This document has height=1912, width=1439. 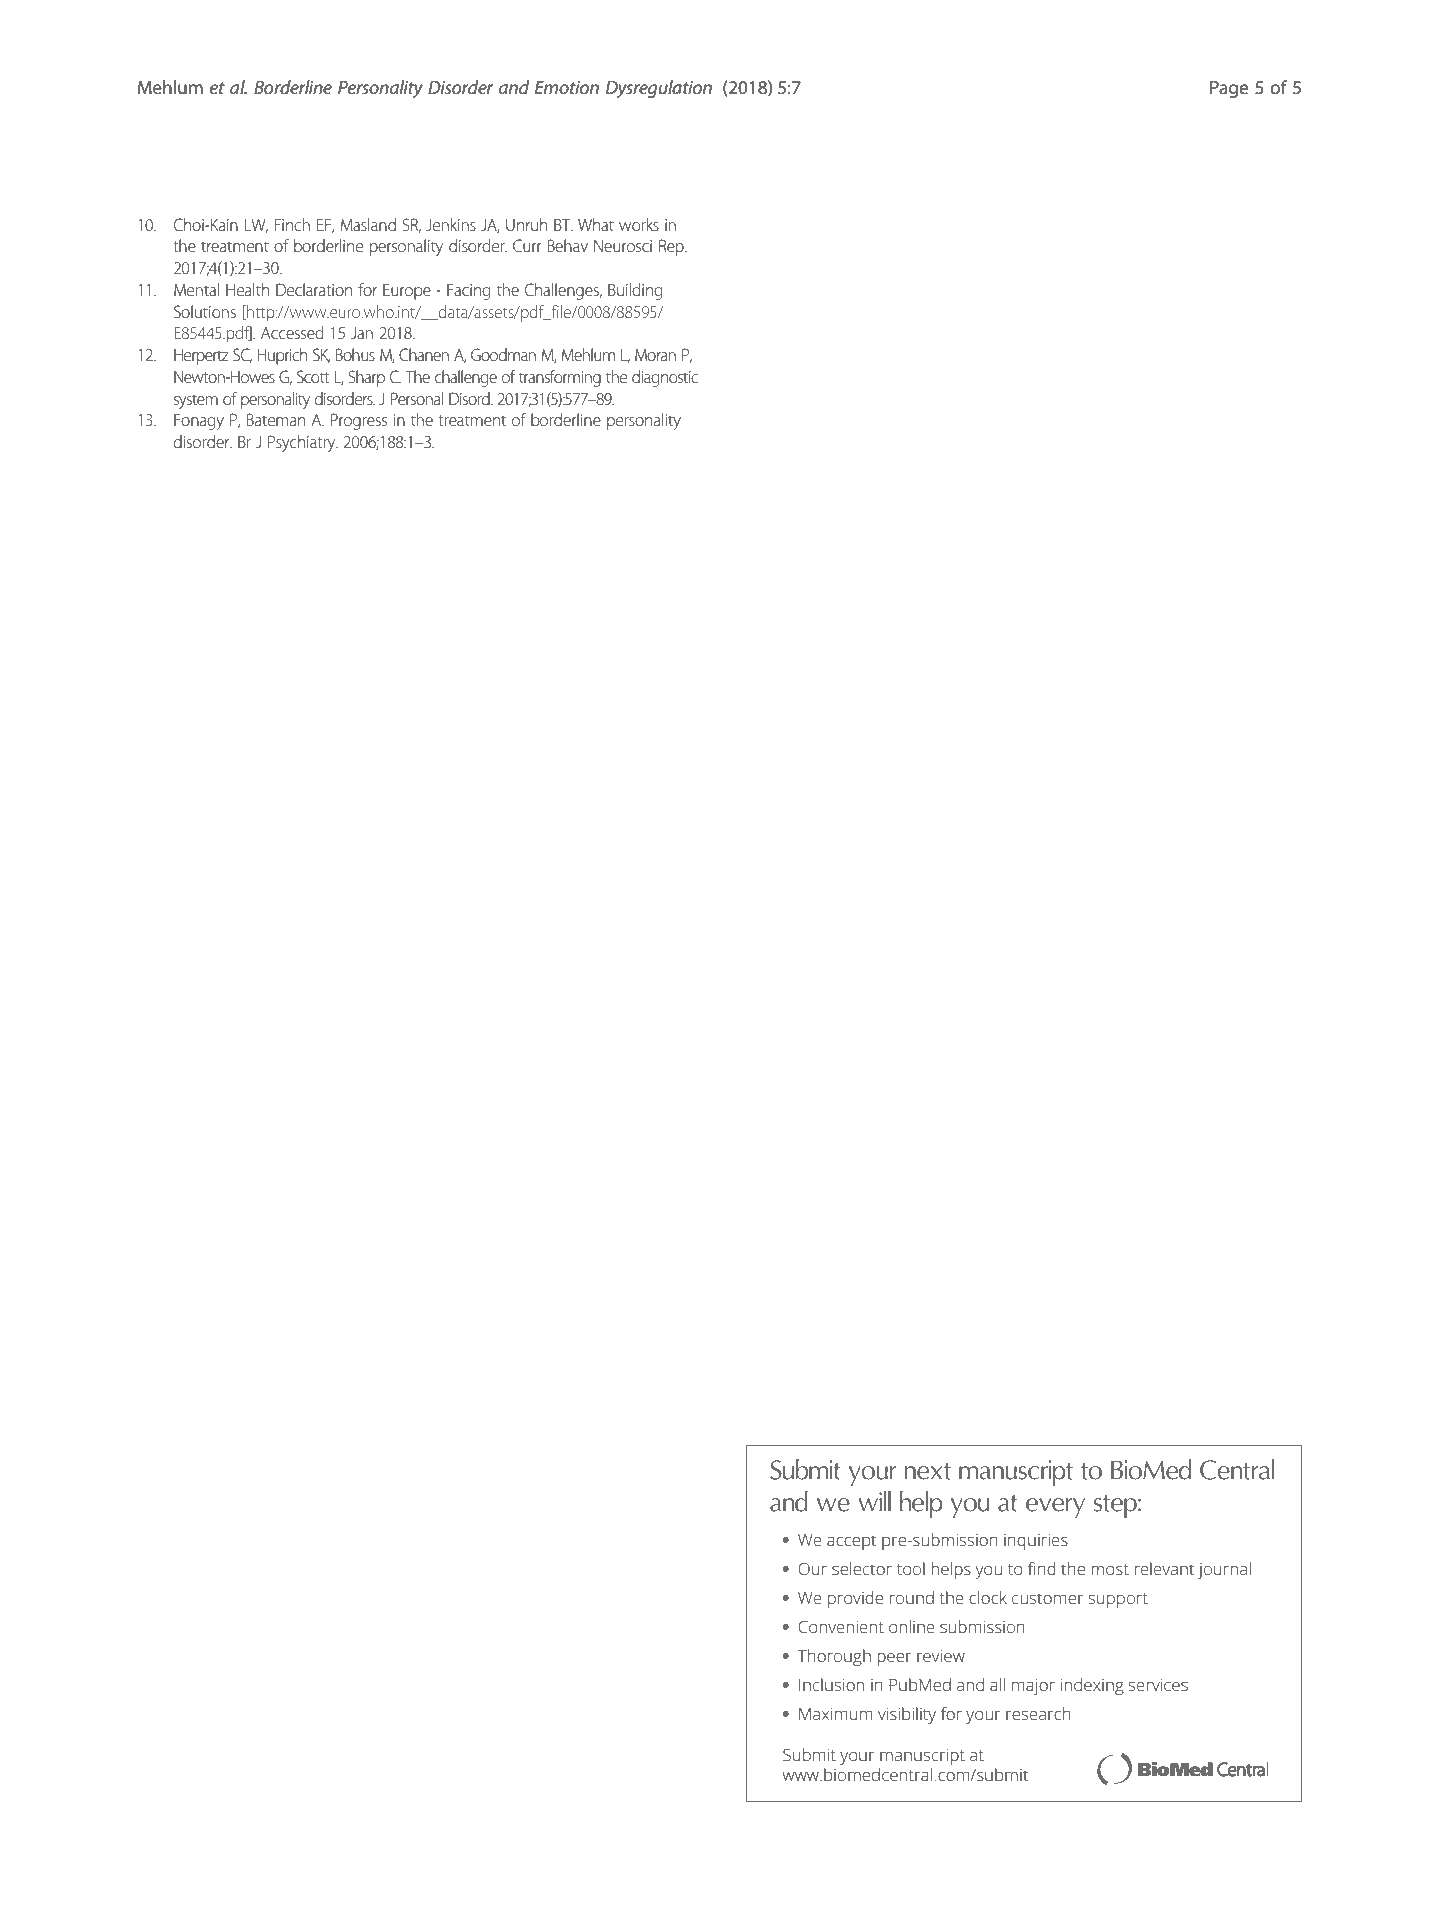 What do you see at coordinates (292, 224) in the document?
I see `Finch` at bounding box center [292, 224].
